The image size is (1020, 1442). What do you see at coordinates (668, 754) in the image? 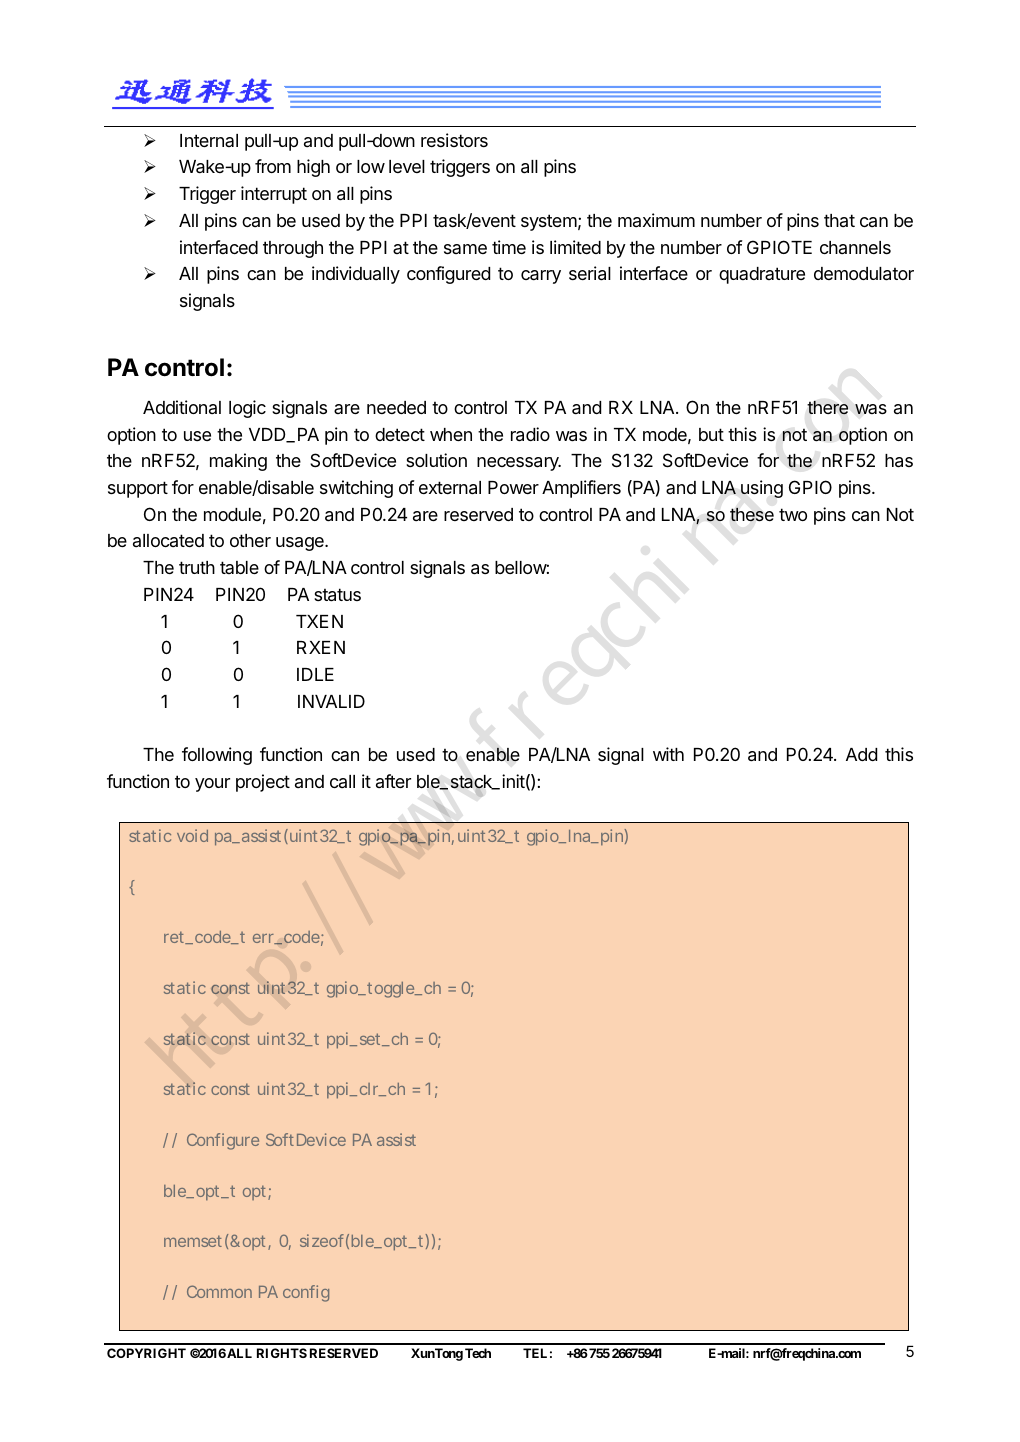
I see `with` at bounding box center [668, 754].
